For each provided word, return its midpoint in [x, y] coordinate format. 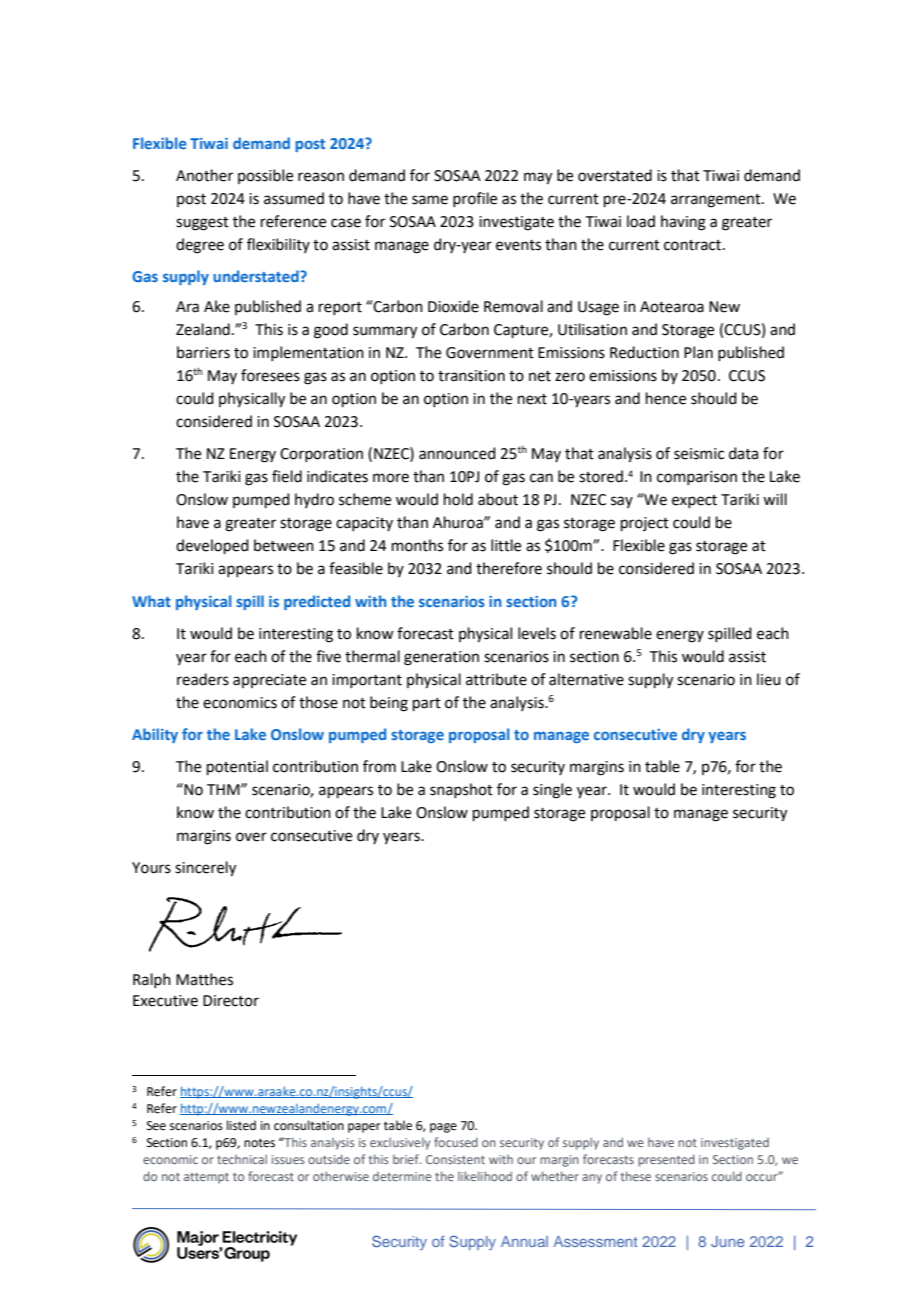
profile [475, 199]
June [727, 1241]
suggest [202, 224]
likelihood [485, 1176]
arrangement [717, 201]
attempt [206, 1178]
